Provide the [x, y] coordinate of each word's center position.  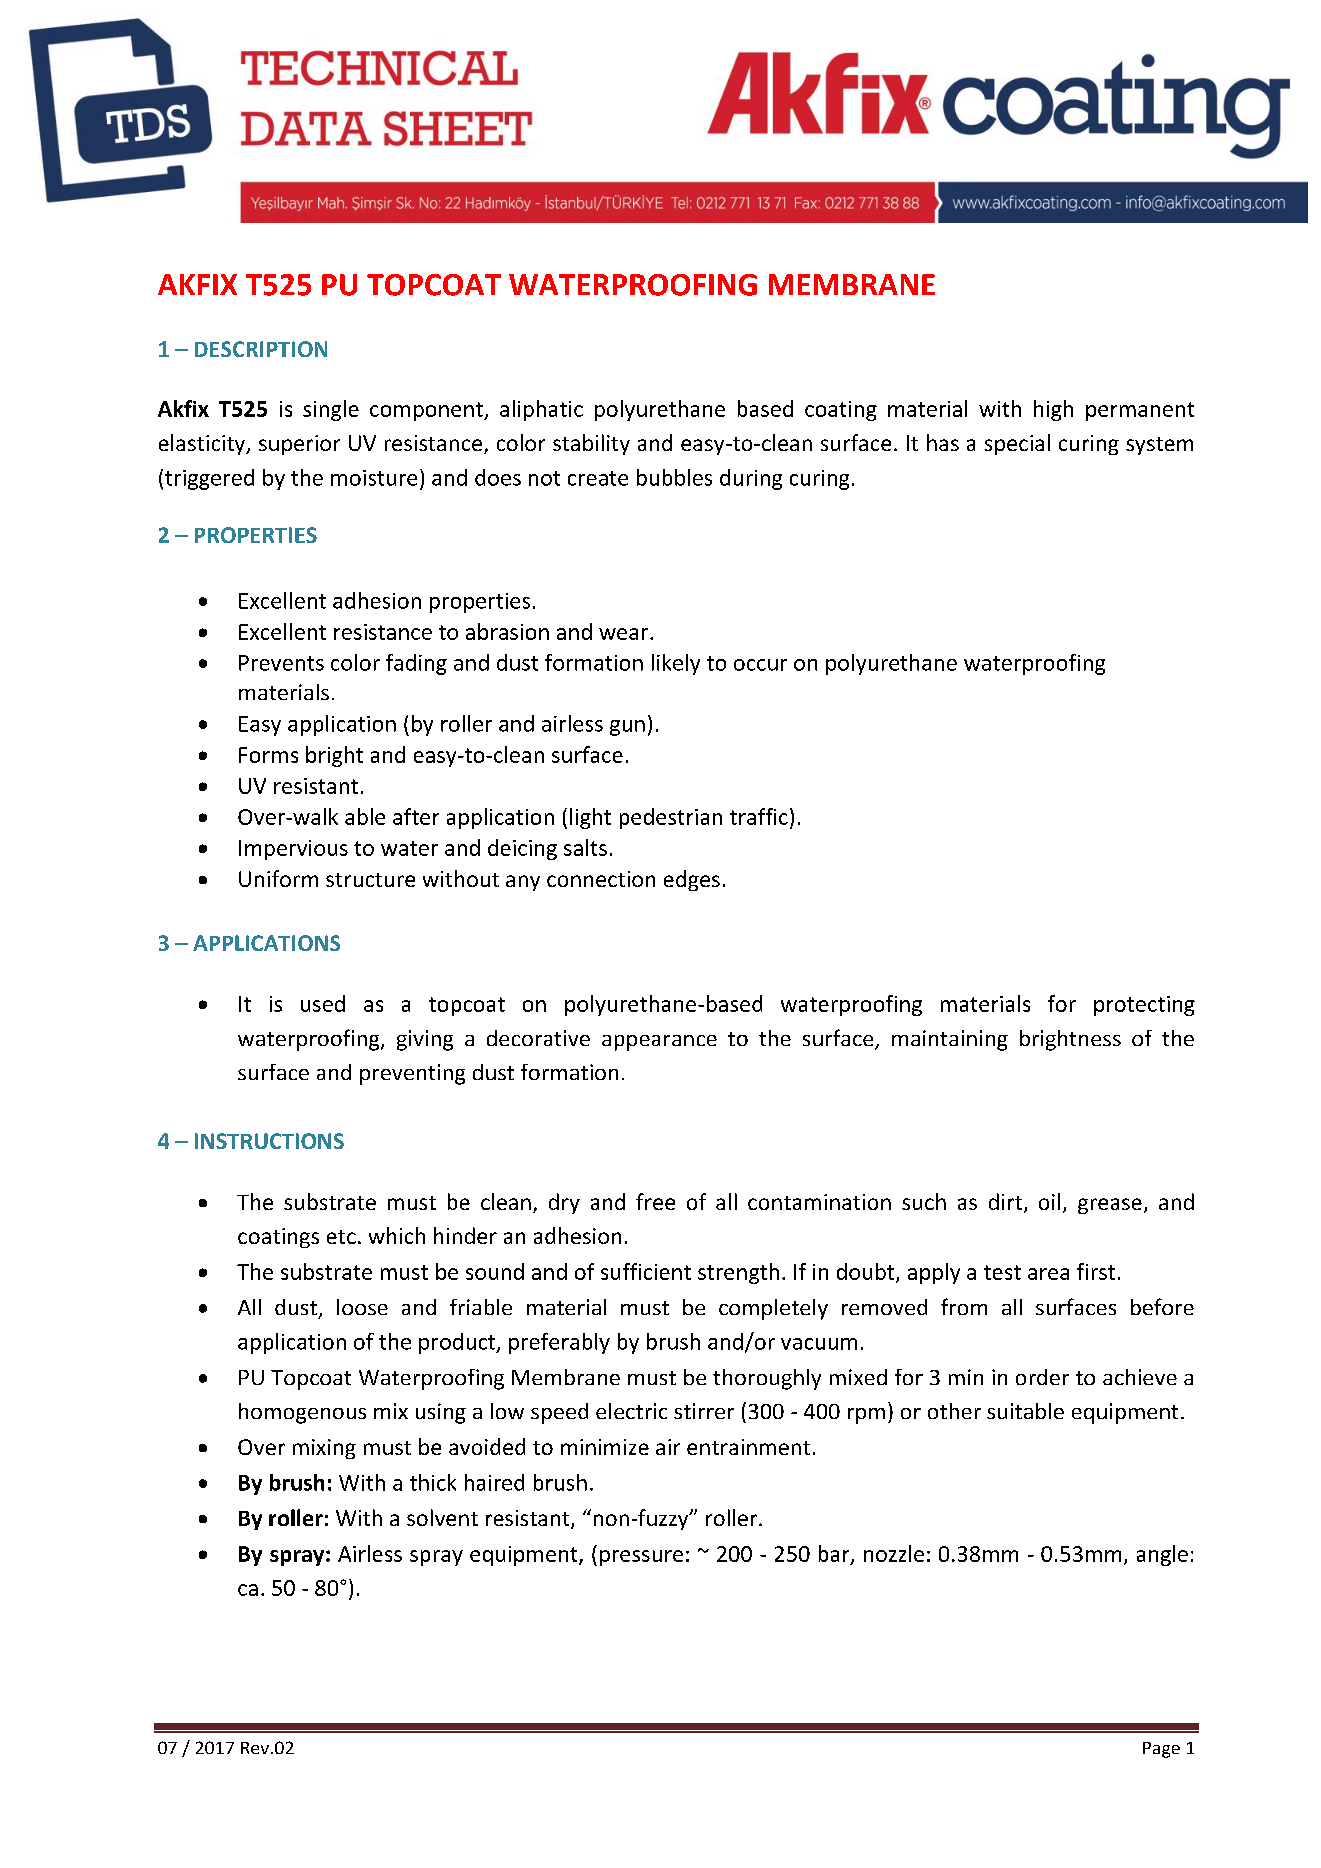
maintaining [950, 1040]
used [323, 1003]
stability [591, 444]
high [1053, 410]
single [331, 410]
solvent [442, 1517]
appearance [659, 1043]
